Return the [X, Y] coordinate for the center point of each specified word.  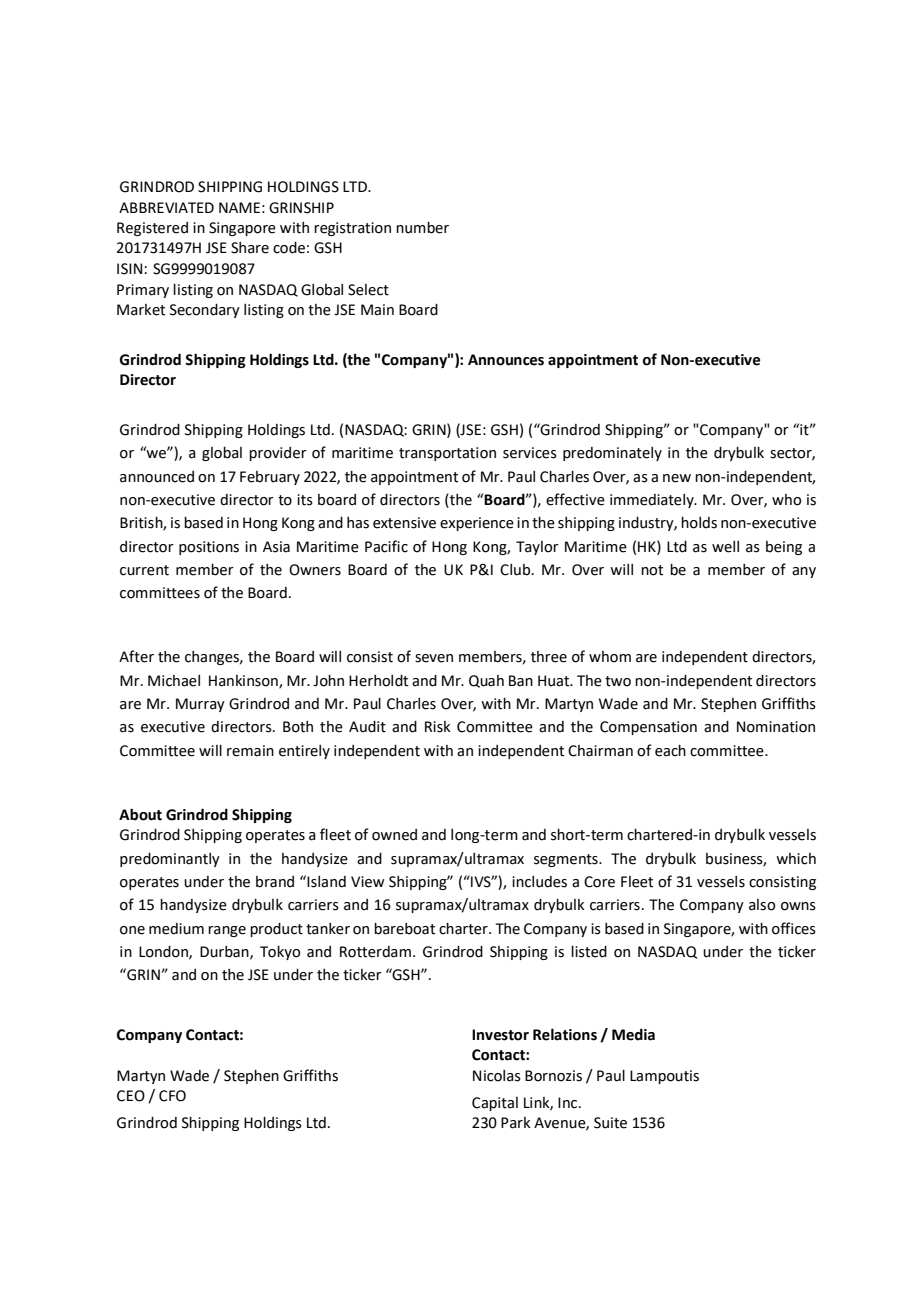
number [422, 228]
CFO [172, 1096]
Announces [506, 360]
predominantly [170, 860]
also [762, 905]
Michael [174, 681]
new [677, 478]
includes [539, 882]
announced [157, 477]
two [618, 681]
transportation [447, 454]
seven [434, 658]
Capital [495, 1104]
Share [250, 248]
